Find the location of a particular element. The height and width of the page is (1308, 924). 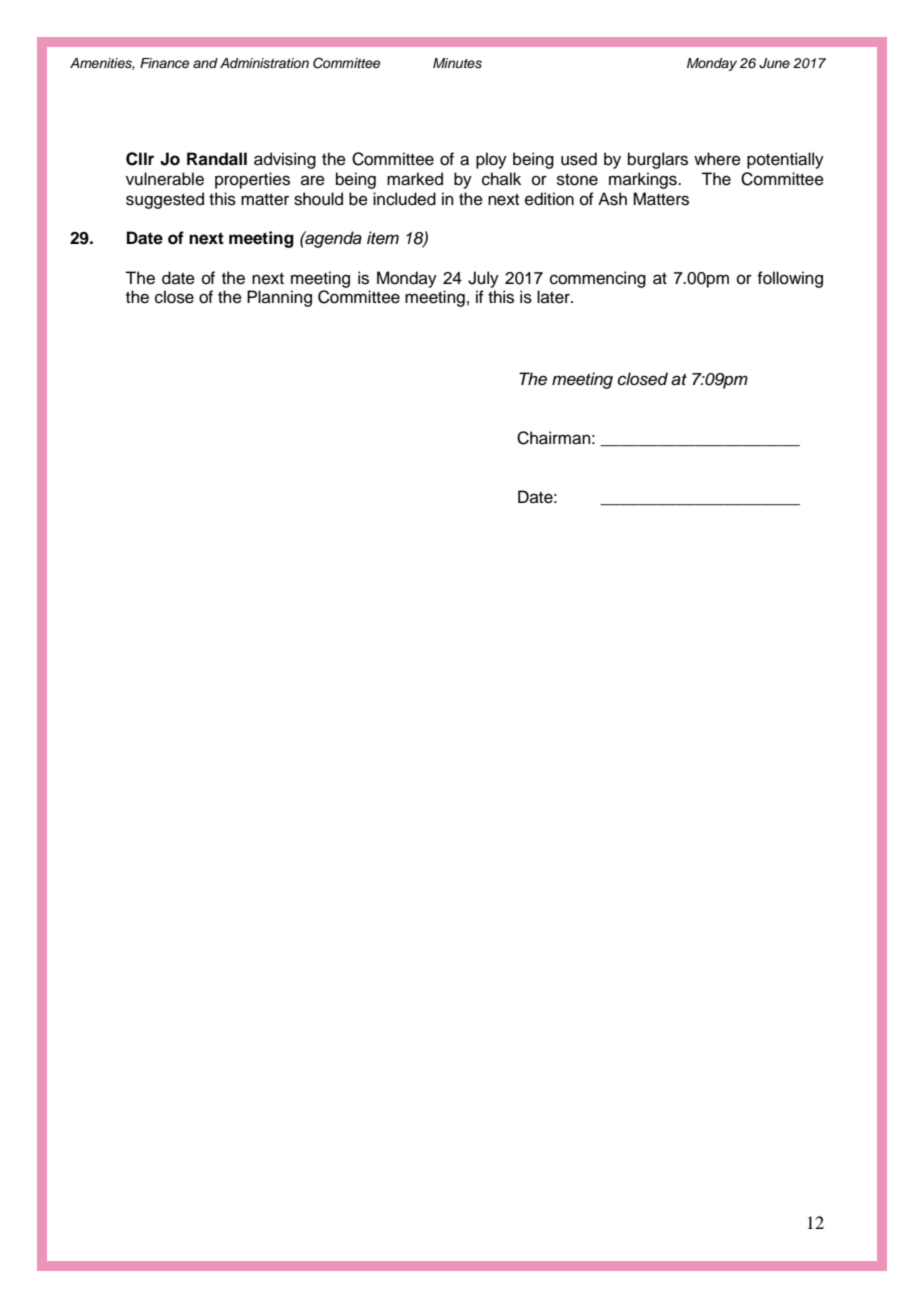

Minutes is located at coordinates (457, 63).
